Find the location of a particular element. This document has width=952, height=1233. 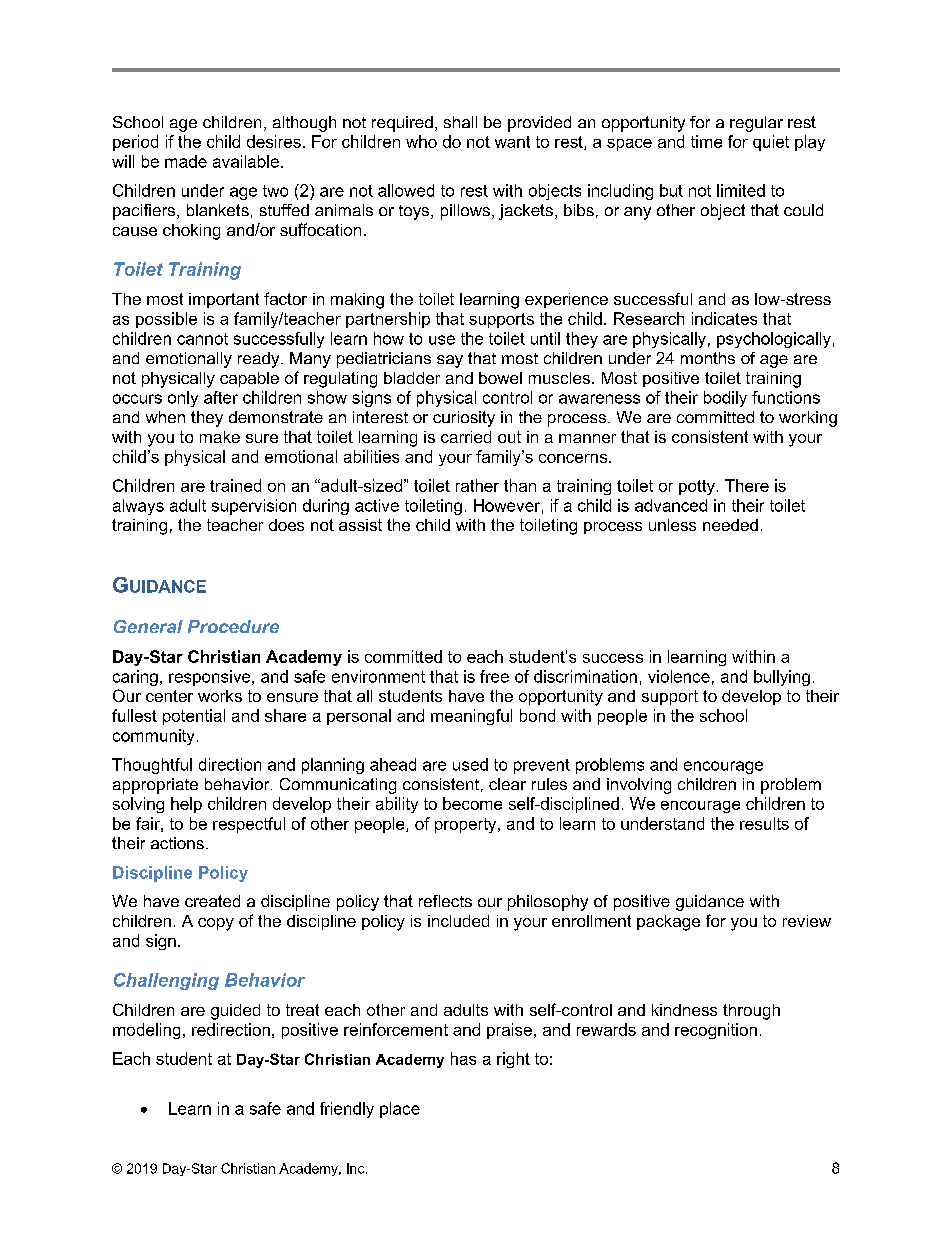

shall is located at coordinates (460, 122).
